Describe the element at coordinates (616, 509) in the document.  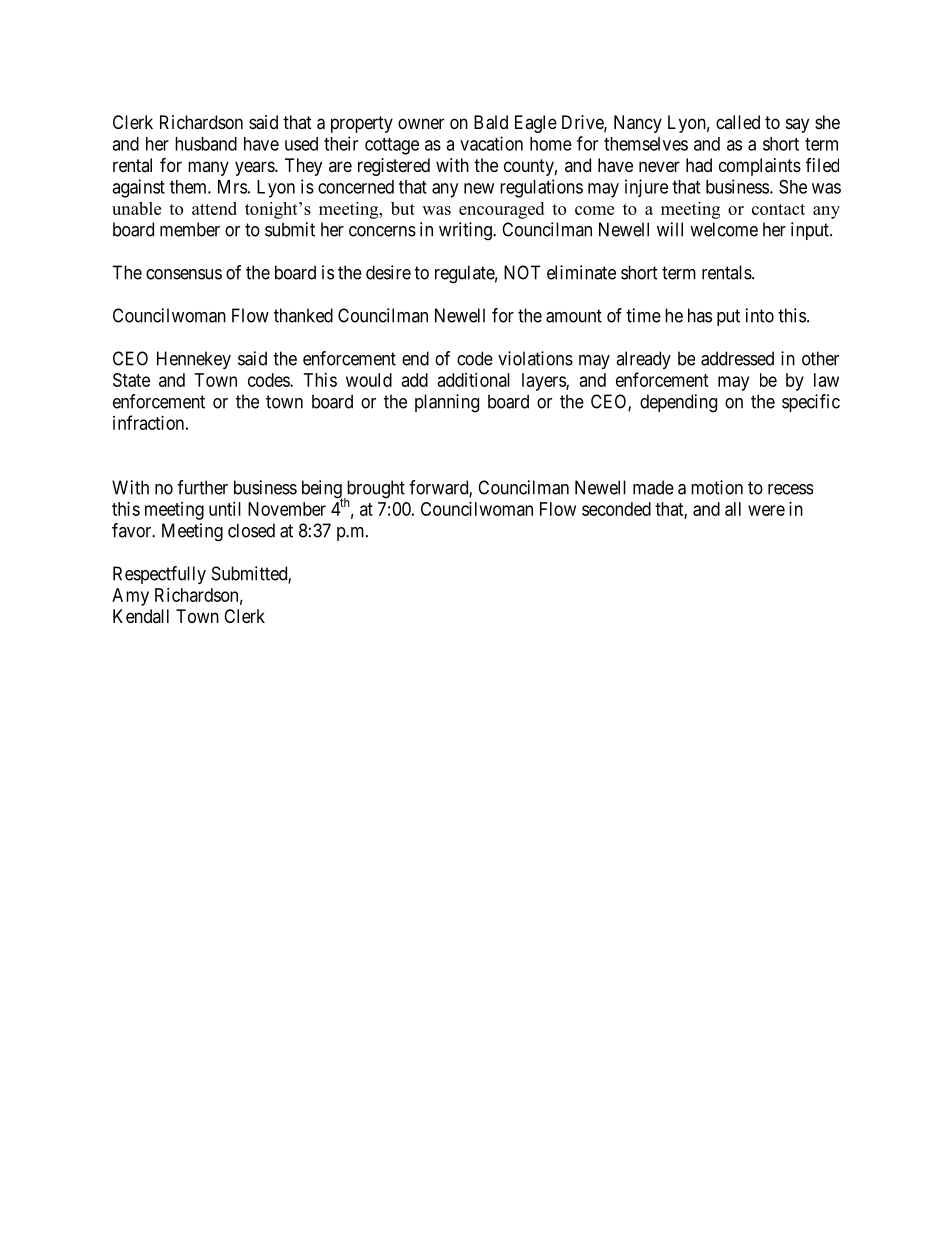
I see `seconded` at that location.
